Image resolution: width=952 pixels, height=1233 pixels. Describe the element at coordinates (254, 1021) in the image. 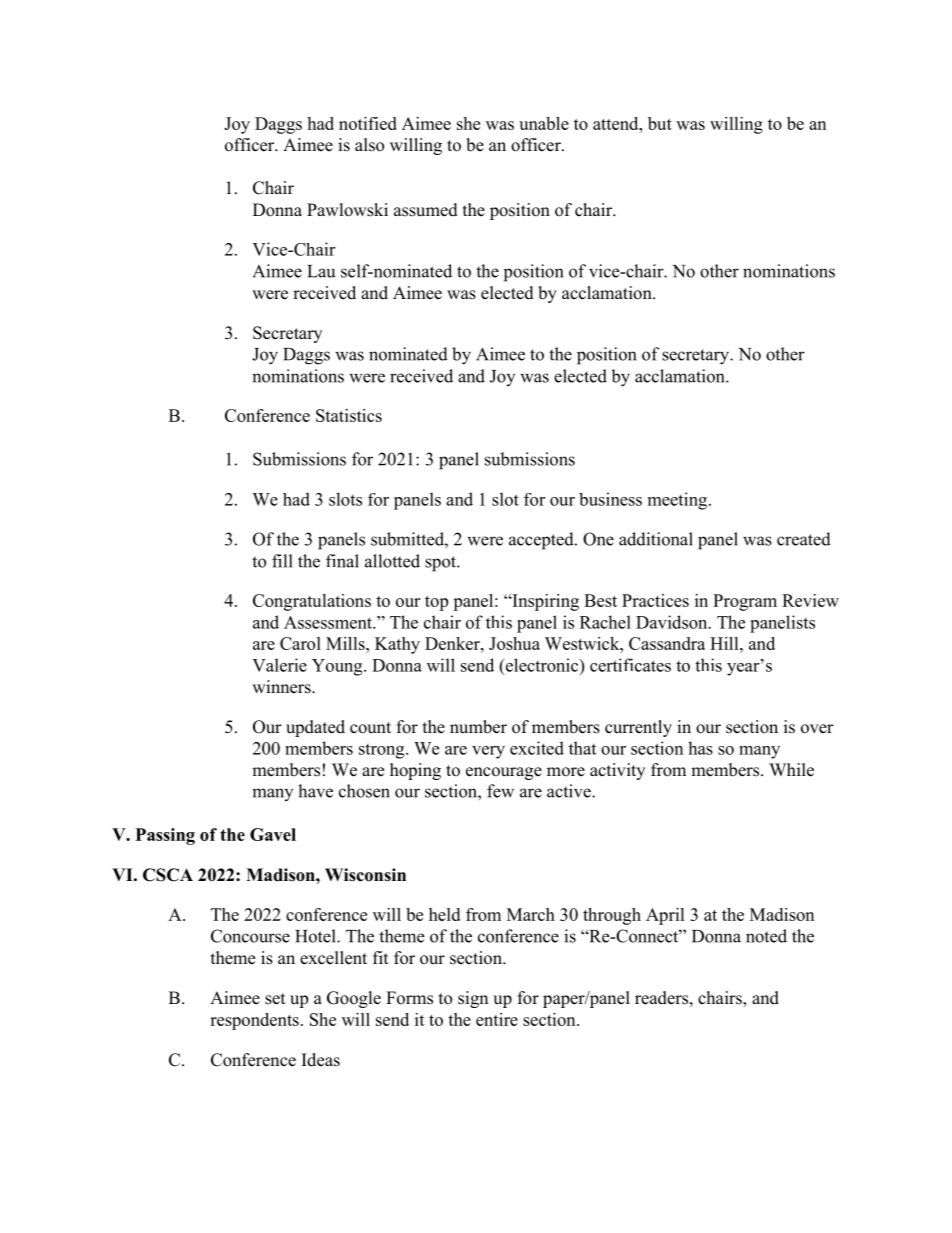

I see `respondents` at that location.
